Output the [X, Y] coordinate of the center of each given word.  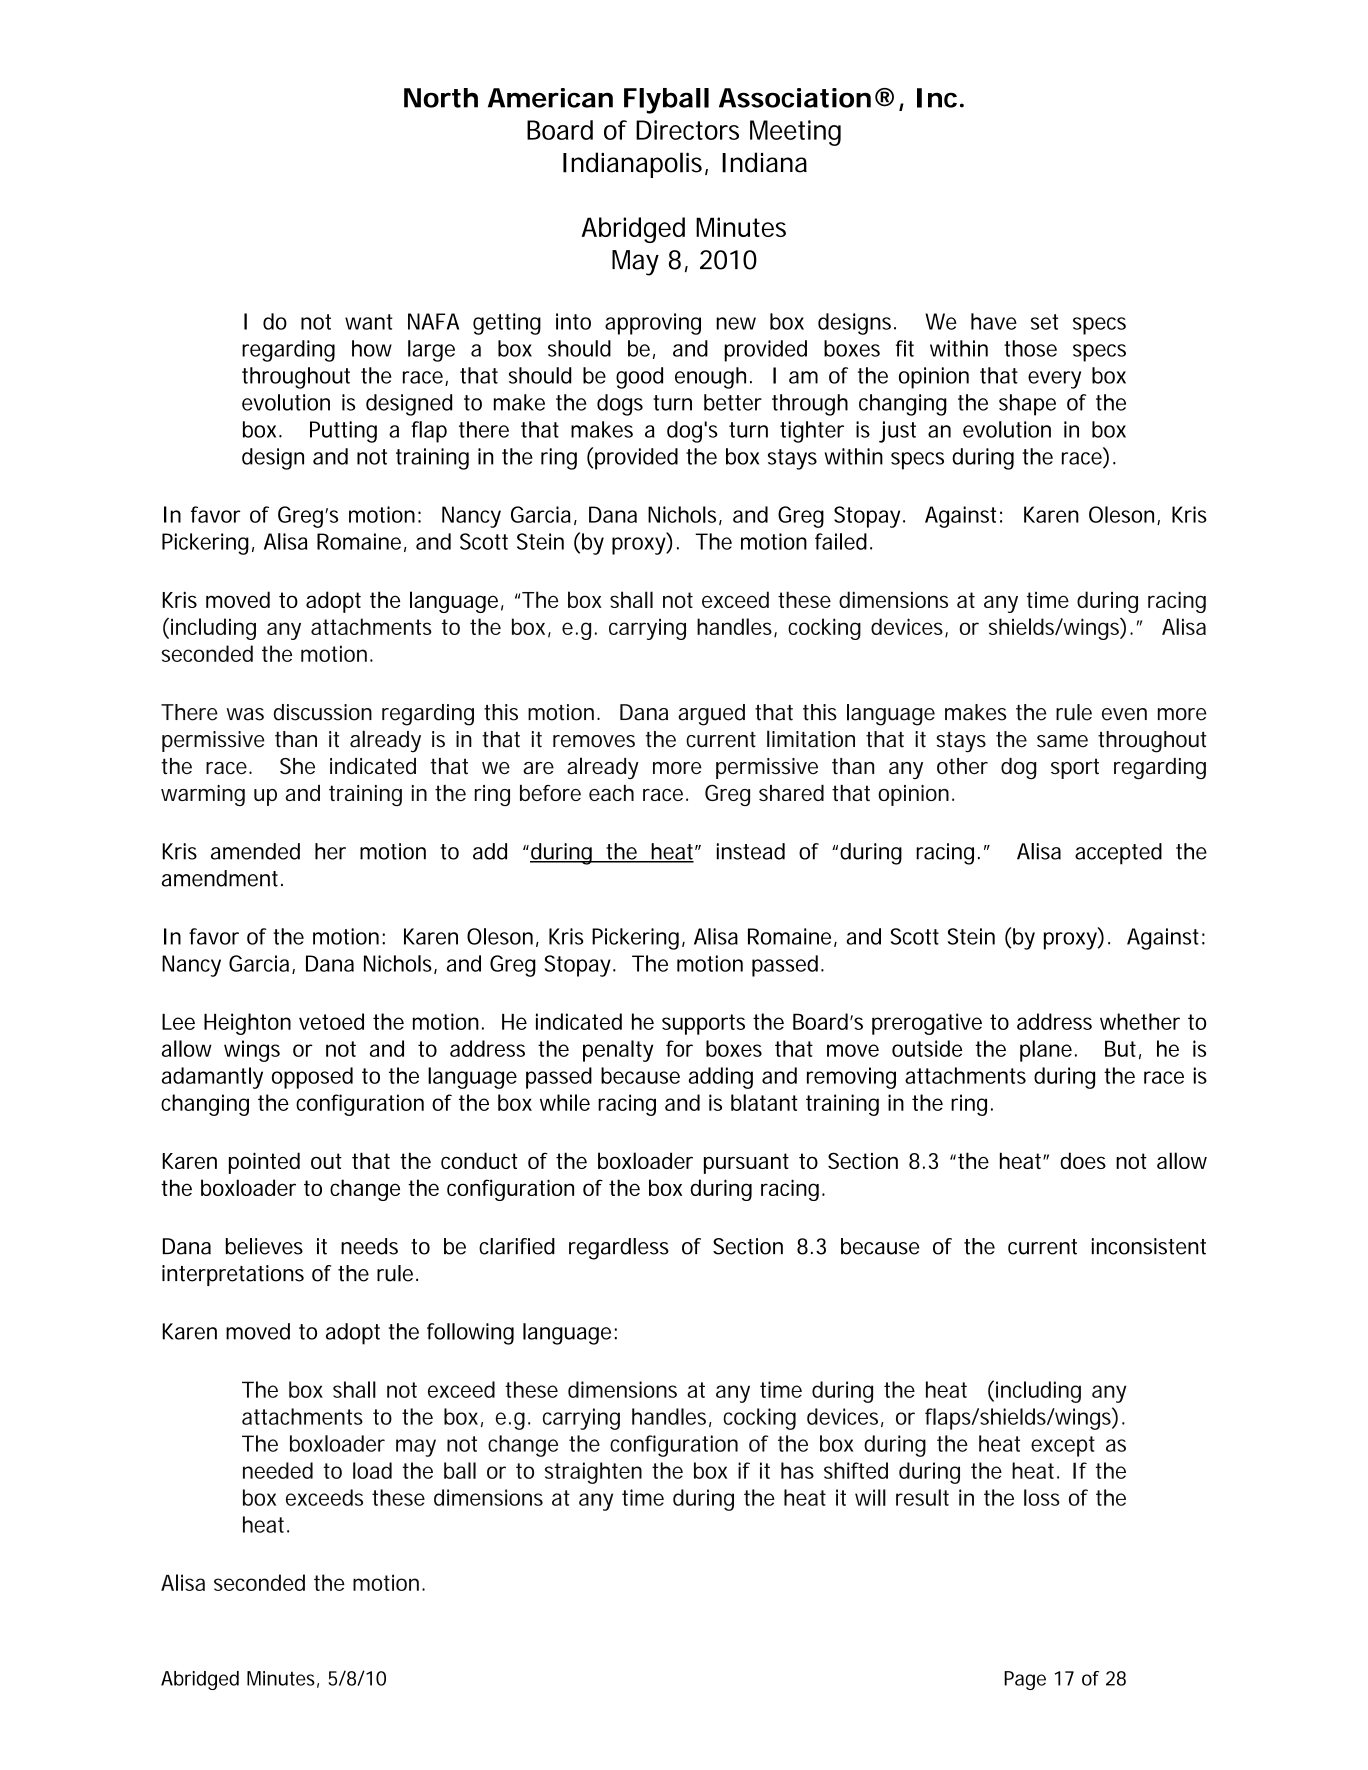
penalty [618, 1051]
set [1044, 322]
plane [1046, 1051]
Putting [343, 432]
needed [278, 1470]
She [297, 766]
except [1063, 1446]
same [1062, 741]
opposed [312, 1078]
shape [1027, 405]
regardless [619, 1249]
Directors [687, 130]
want [369, 322]
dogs [620, 405]
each [611, 793]
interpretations [233, 1275]
